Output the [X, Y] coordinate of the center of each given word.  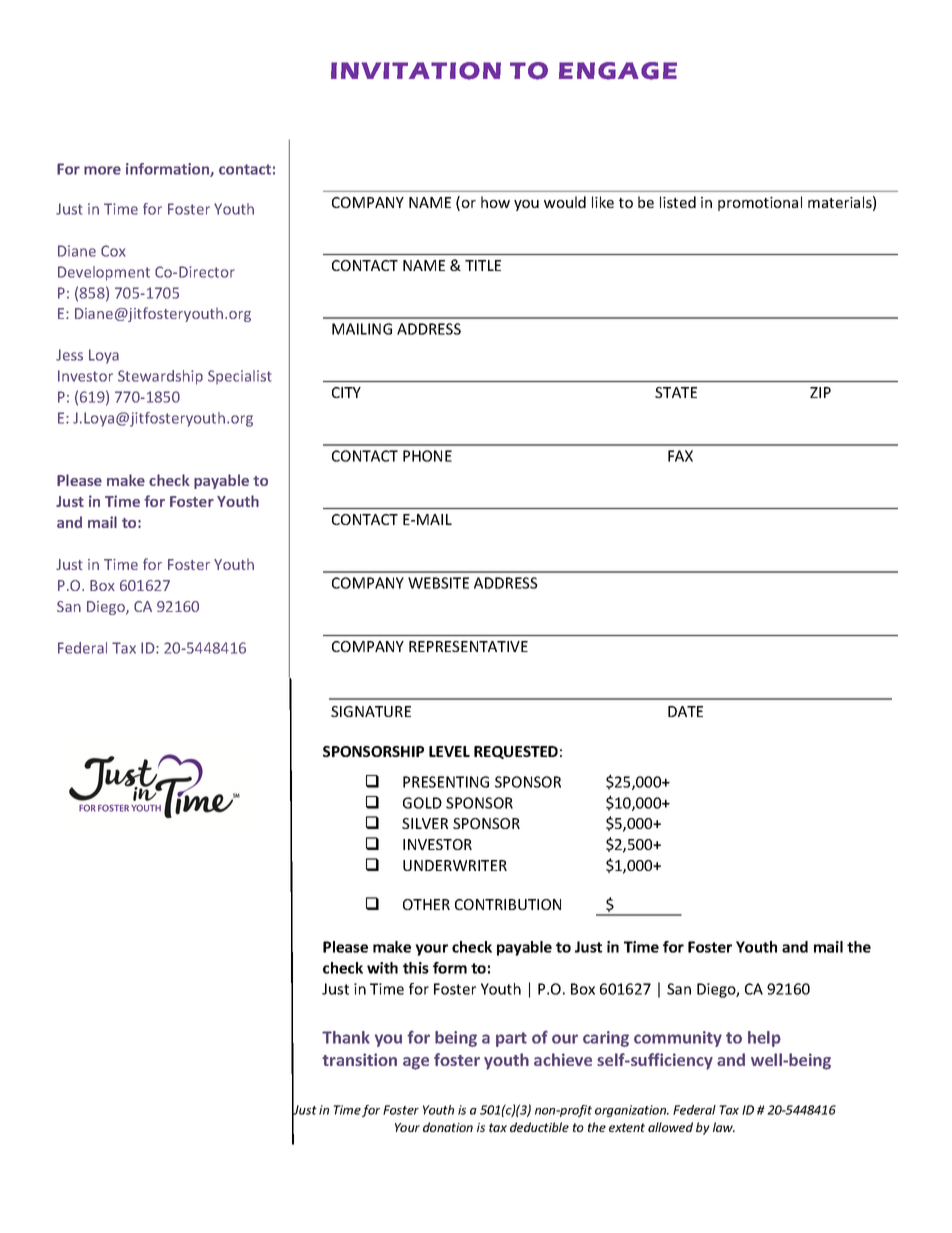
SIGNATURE [371, 711]
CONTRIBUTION [508, 904]
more [102, 170]
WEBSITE [438, 583]
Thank [346, 1037]
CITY [346, 392]
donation [448, 1127]
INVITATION [416, 71]
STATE [676, 392]
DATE [685, 711]
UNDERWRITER [455, 865]
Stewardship [160, 377]
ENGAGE [618, 71]
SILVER [425, 823]
